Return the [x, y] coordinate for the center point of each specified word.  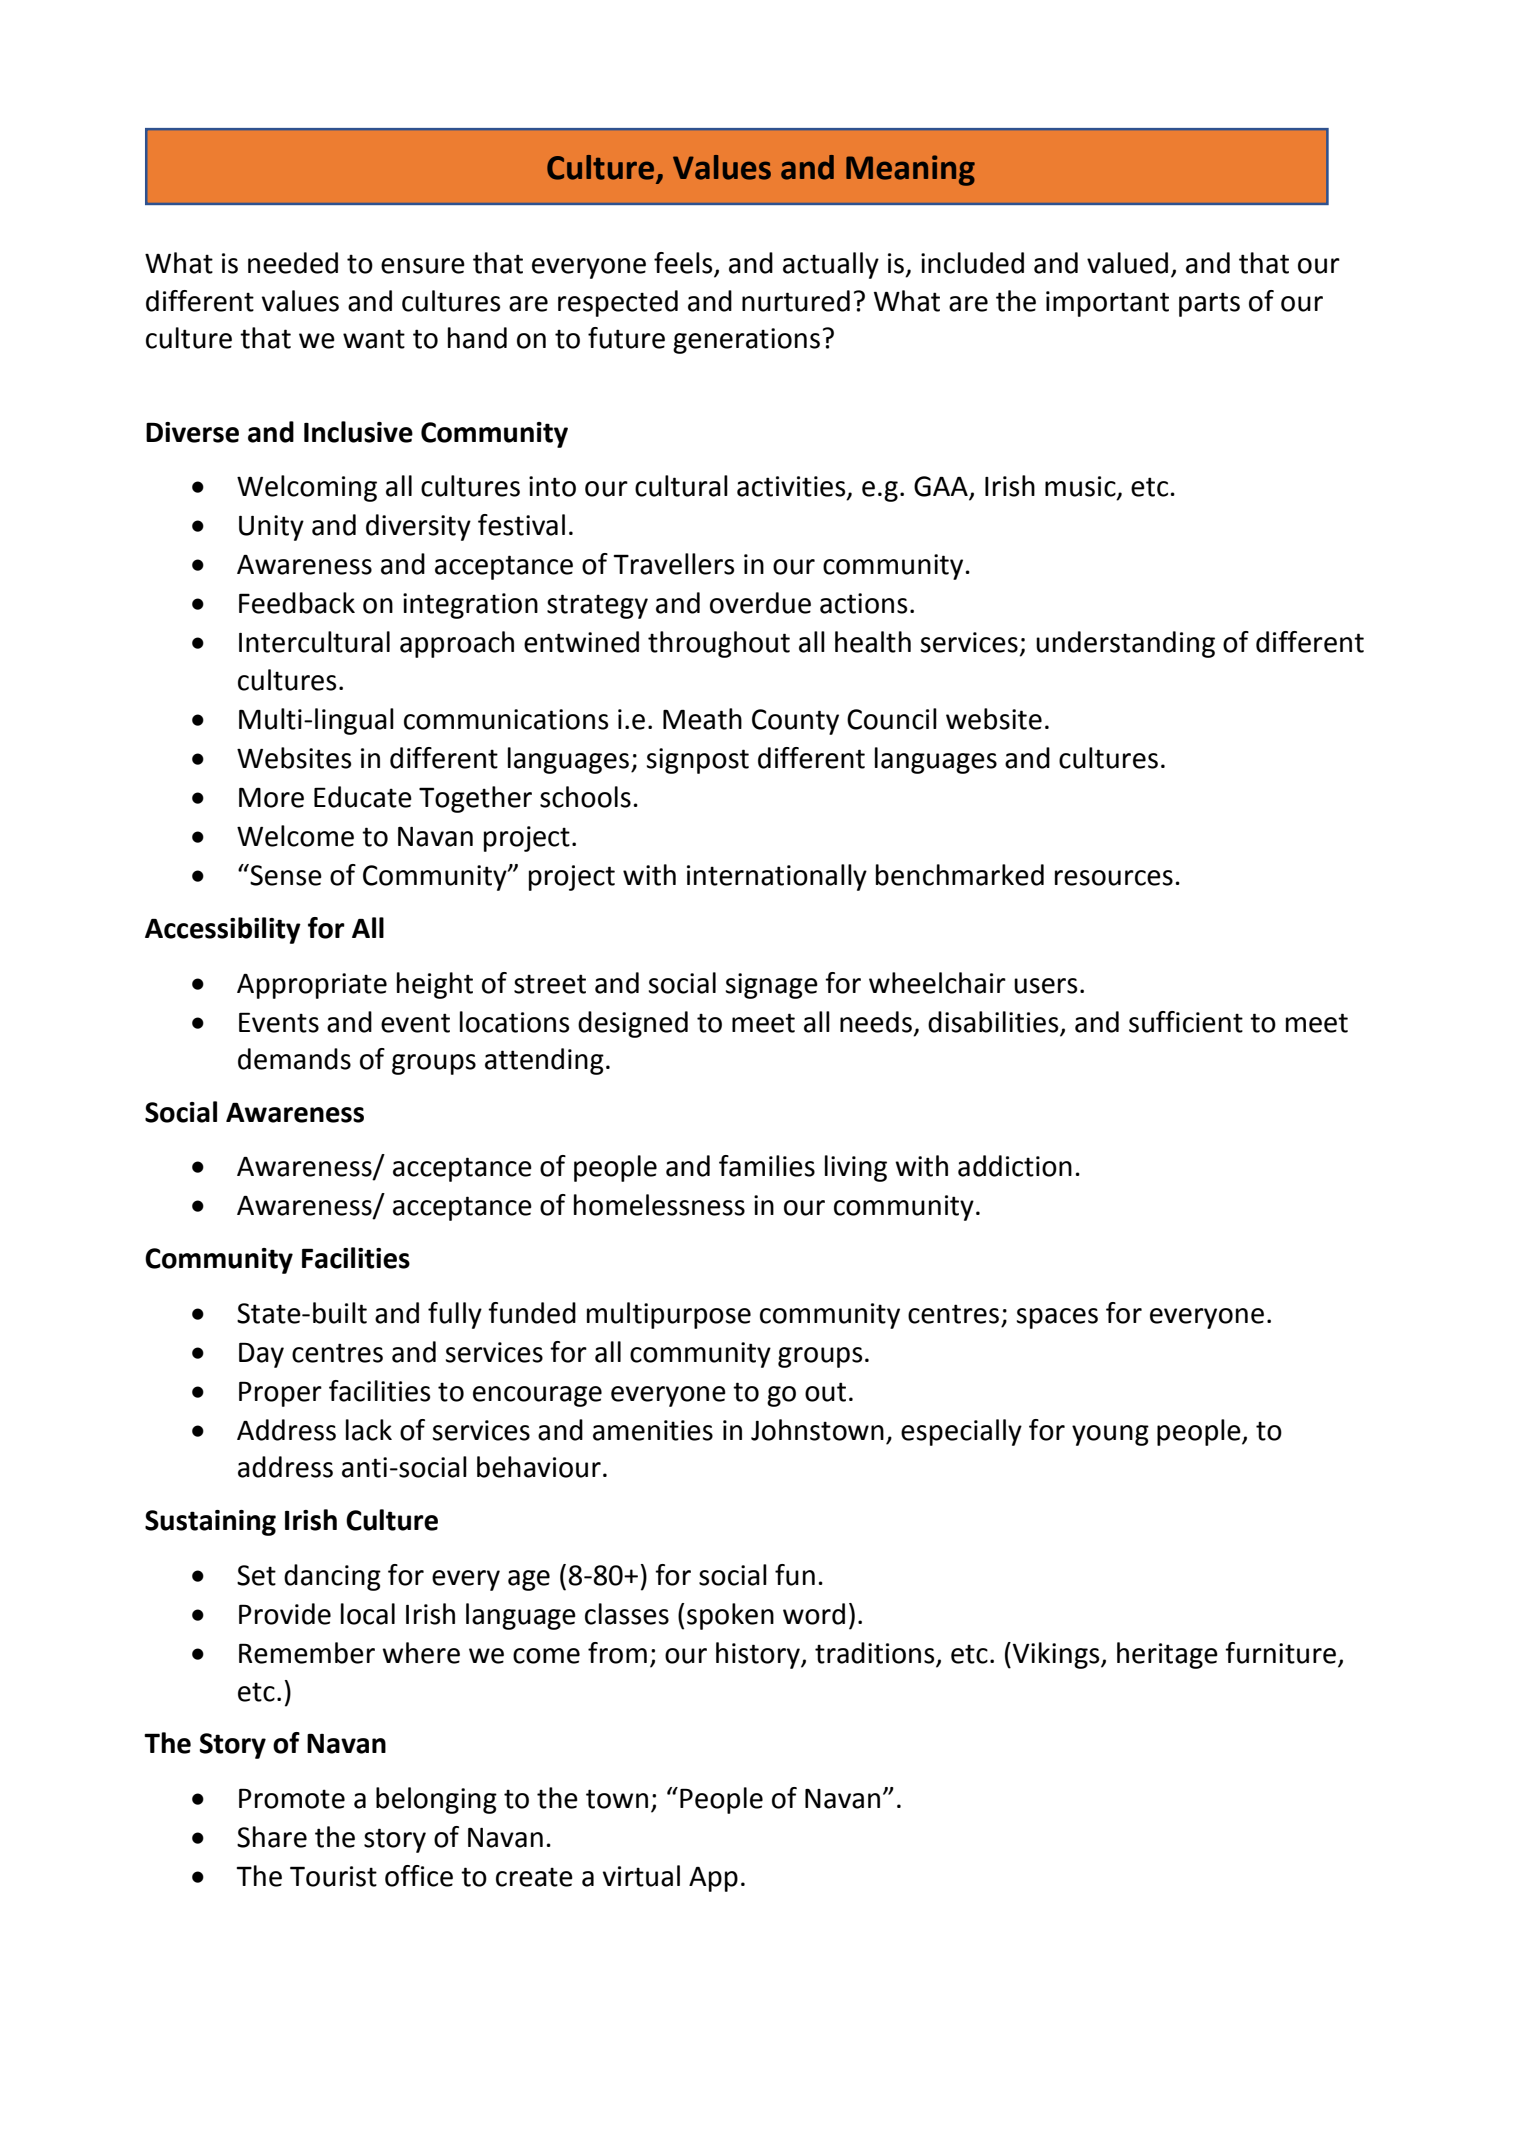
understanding [1125, 644]
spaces [1057, 1318]
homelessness [659, 1205]
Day [261, 1355]
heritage [1167, 1655]
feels [684, 264]
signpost [697, 761]
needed [293, 263]
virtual [641, 1876]
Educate [363, 797]
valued [1127, 263]
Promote [292, 1798]
